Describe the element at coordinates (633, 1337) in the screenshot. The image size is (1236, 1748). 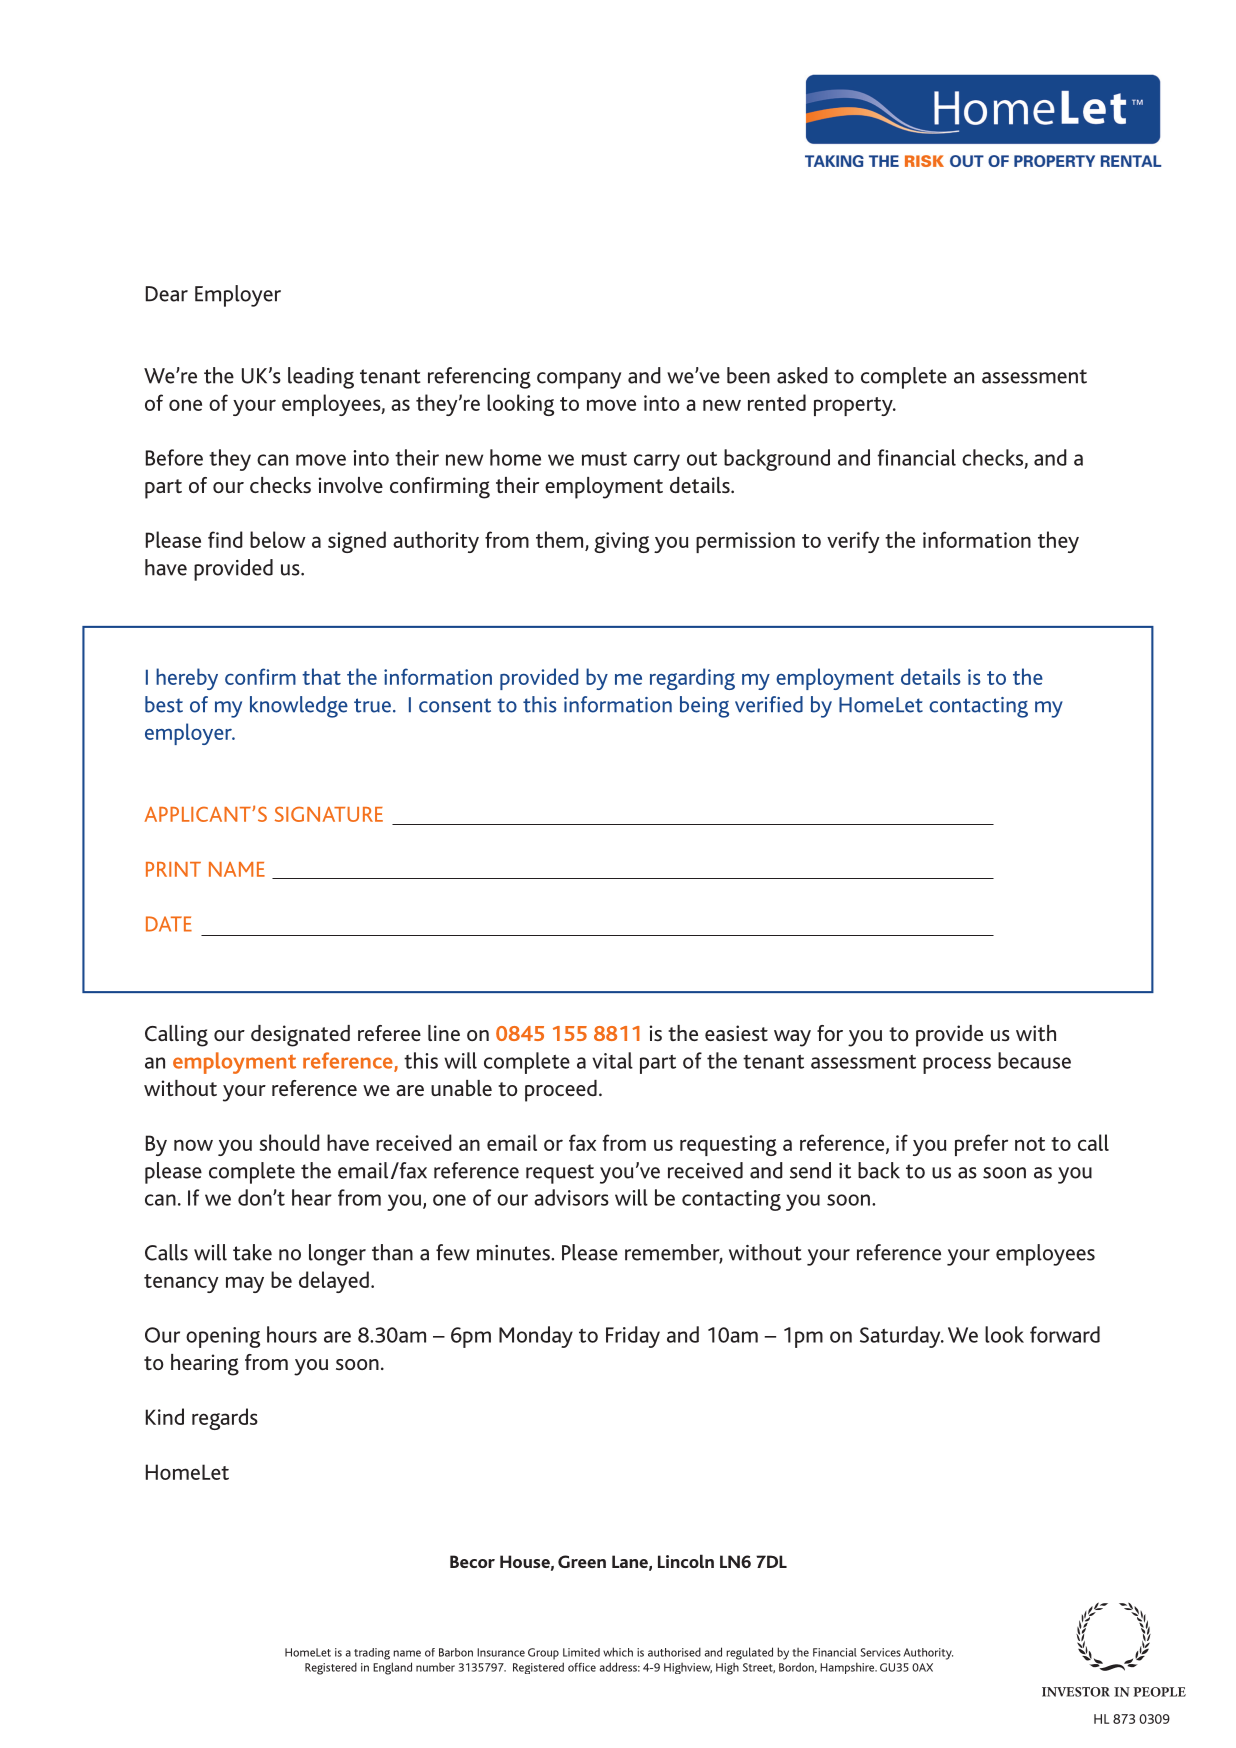
I see `Friday` at that location.
